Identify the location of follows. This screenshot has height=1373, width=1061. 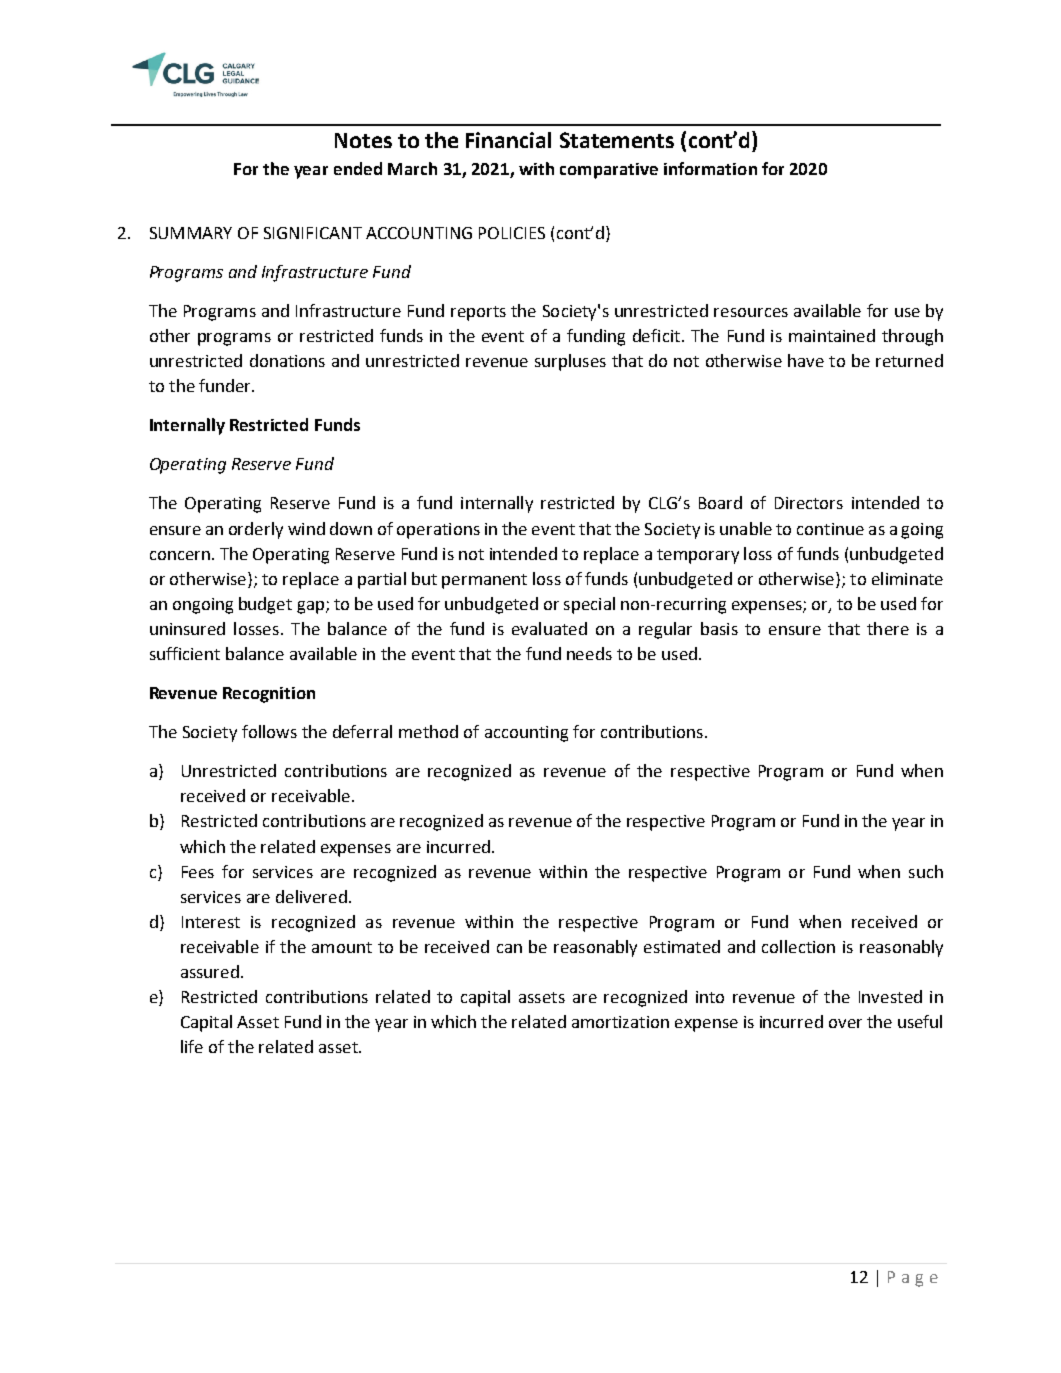
(269, 731).
